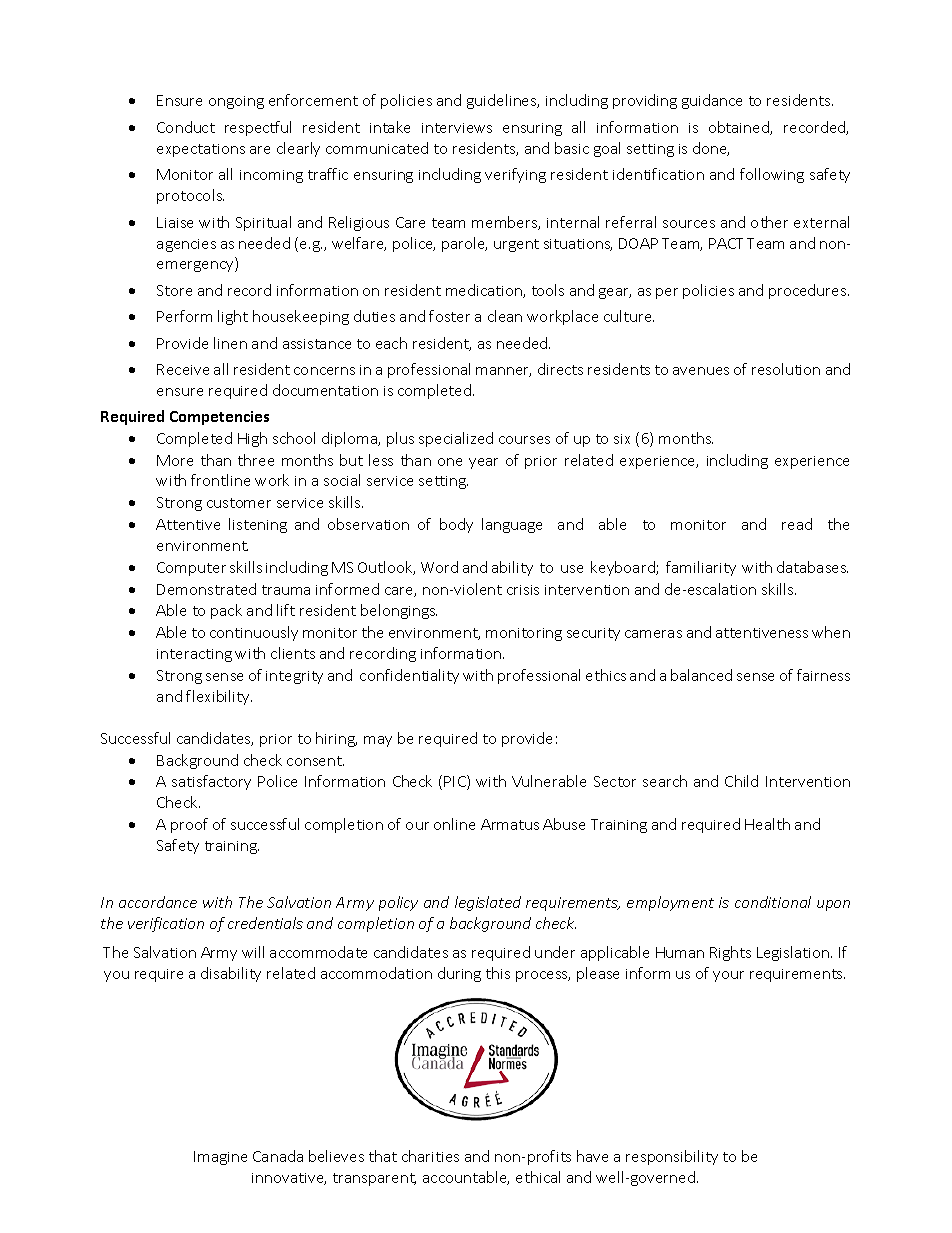 This screenshot has width=952, height=1233. I want to click on Imagine, so click(220, 1158).
